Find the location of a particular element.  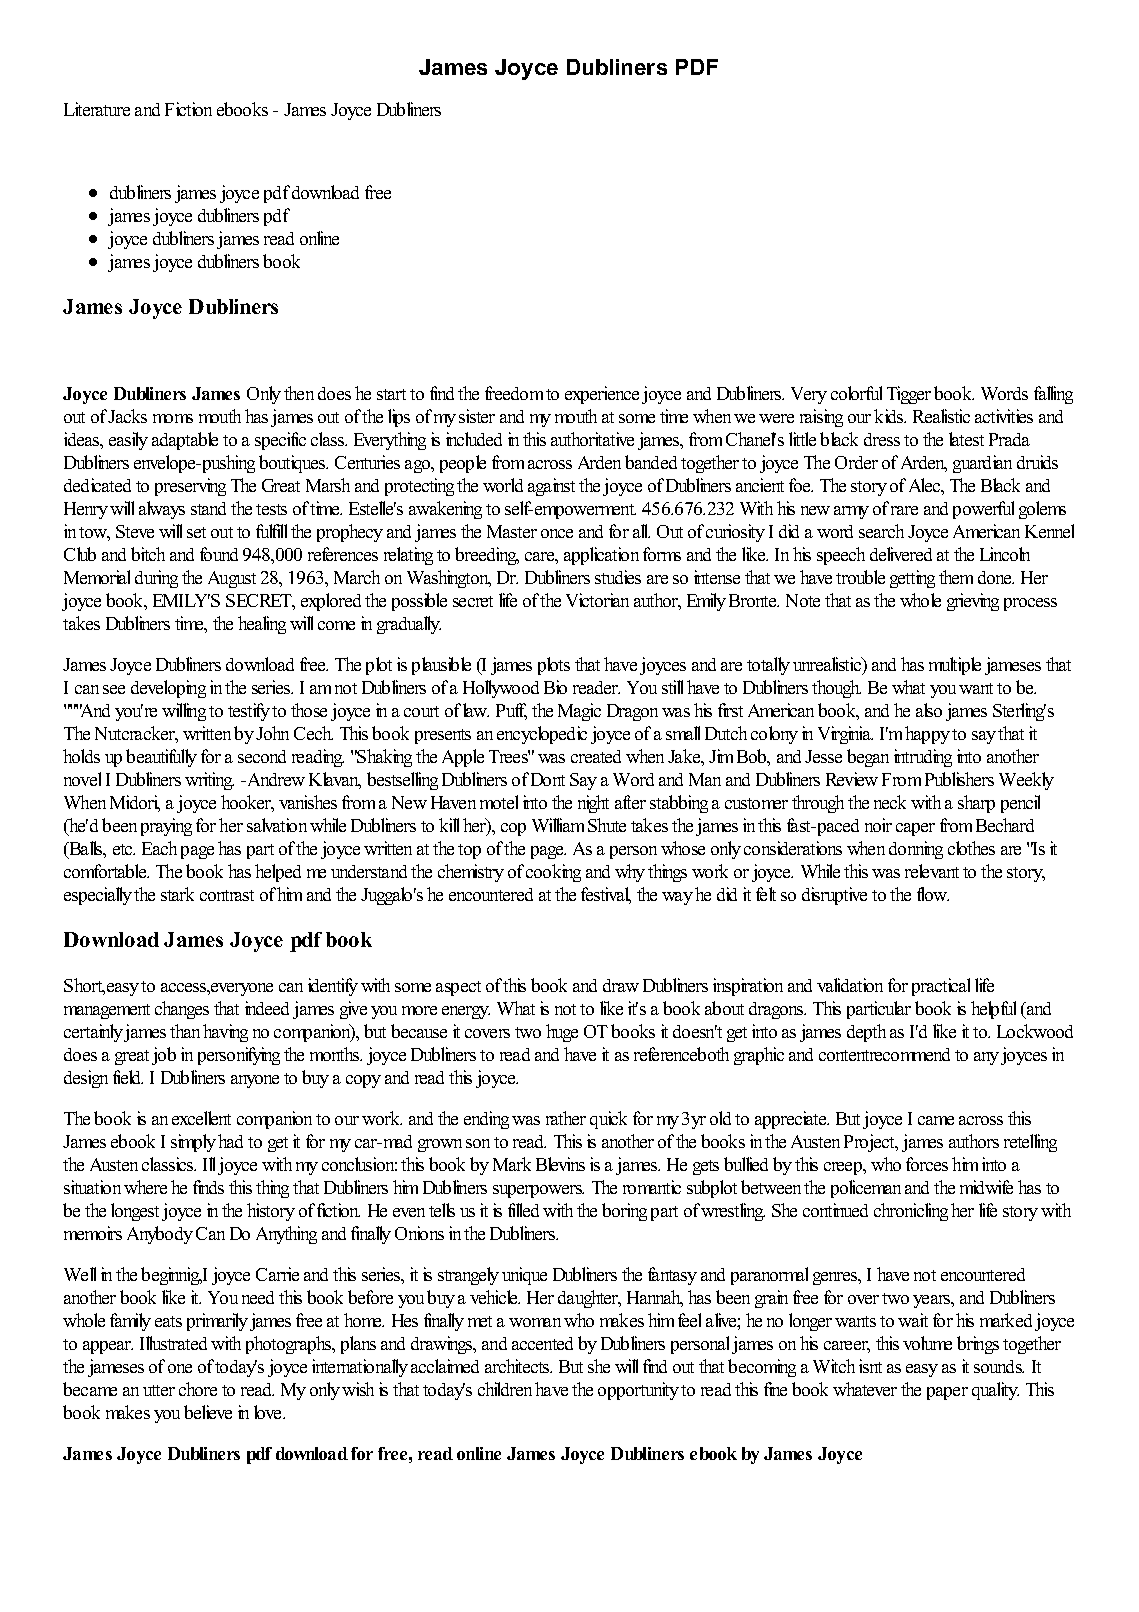

architects is located at coordinates (518, 1366).
